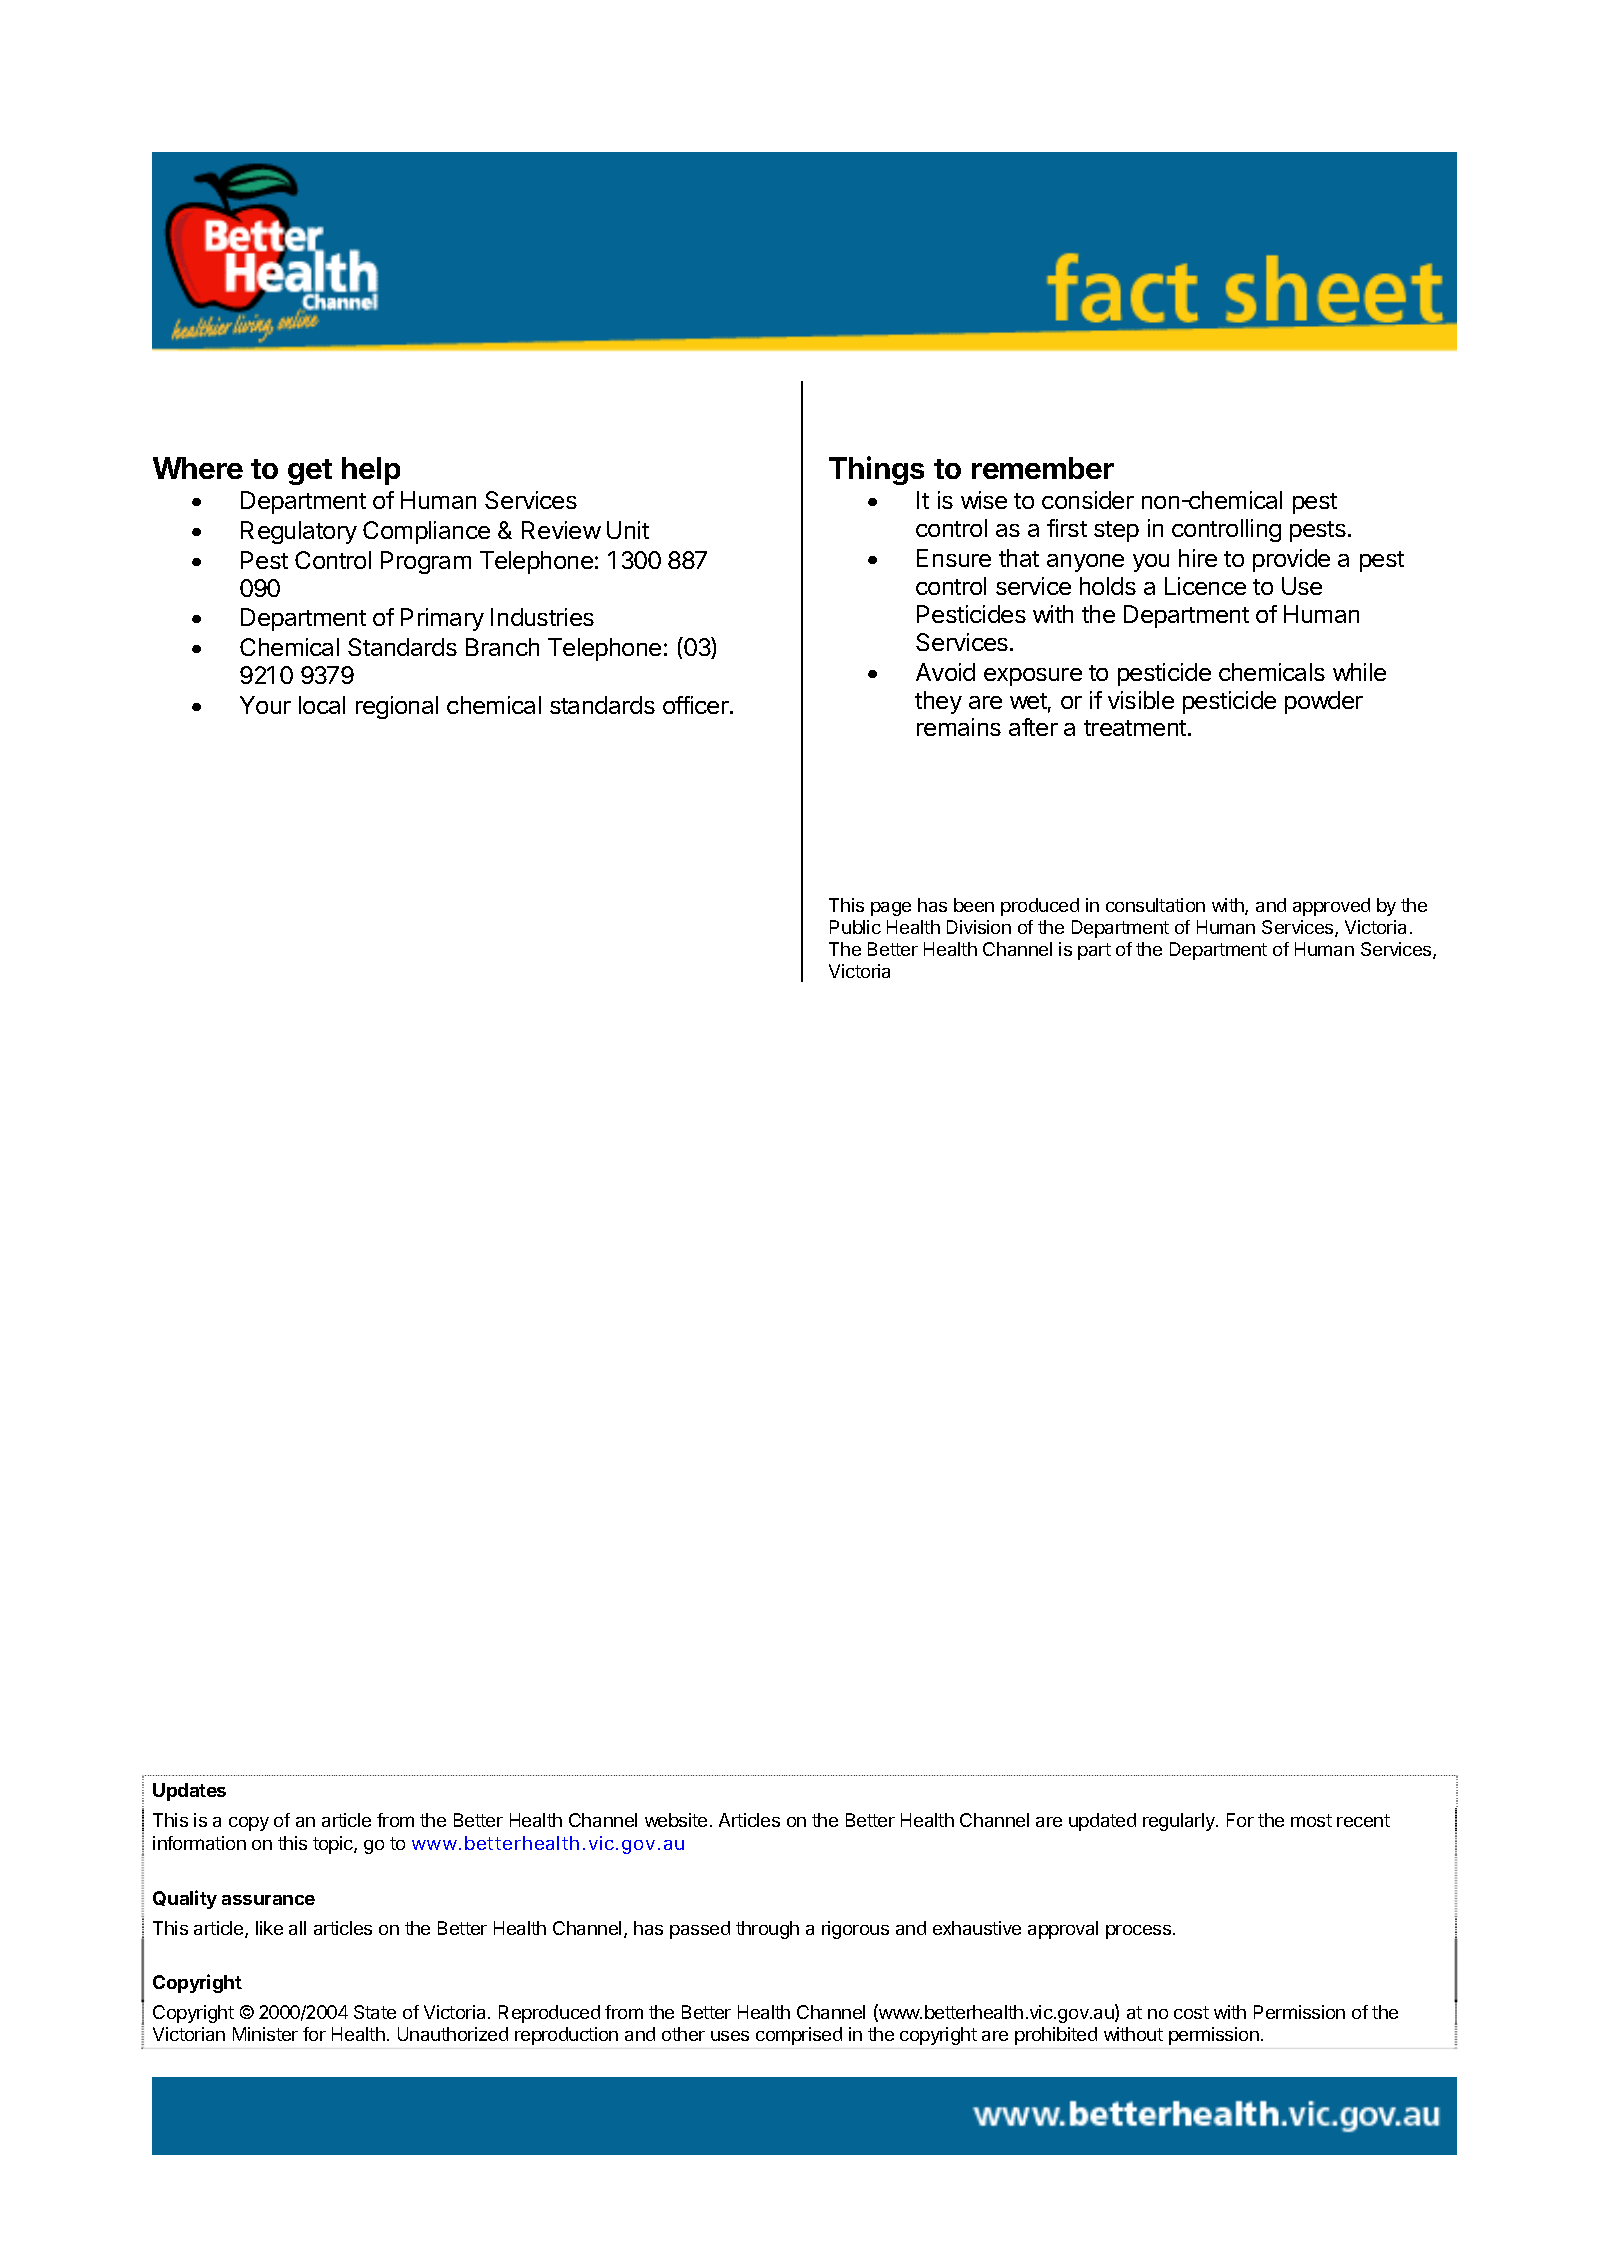  I want to click on consultation, so click(1155, 905).
